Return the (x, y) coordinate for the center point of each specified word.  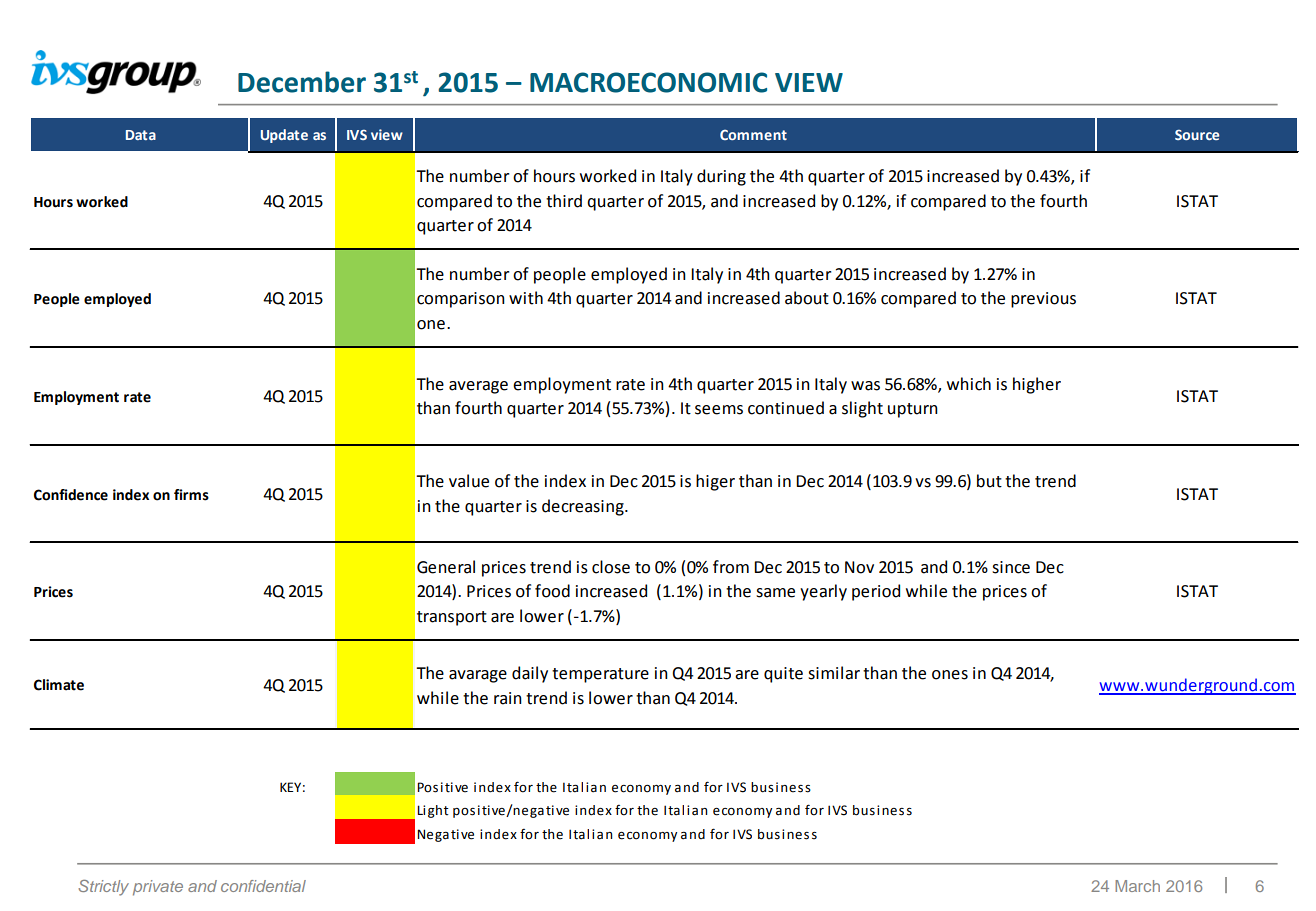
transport (452, 618)
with (526, 298)
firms (191, 495)
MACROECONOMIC (648, 82)
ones (950, 675)
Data (141, 135)
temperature (600, 675)
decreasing (584, 507)
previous (1043, 300)
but (989, 481)
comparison (461, 300)
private (158, 888)
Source (1197, 134)
